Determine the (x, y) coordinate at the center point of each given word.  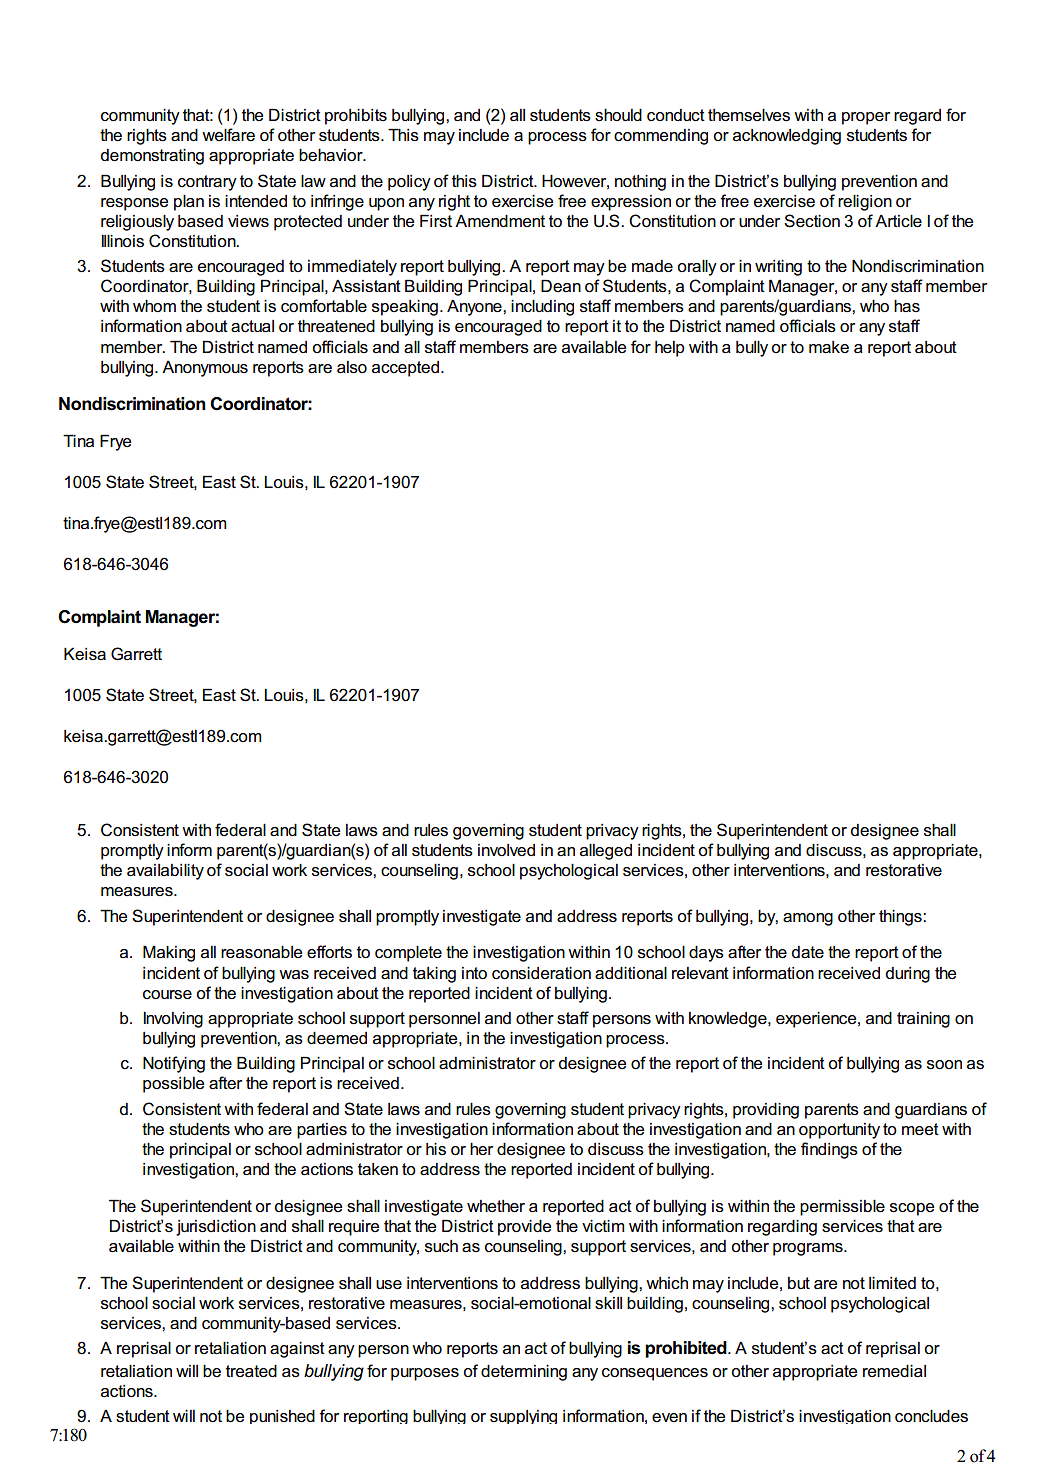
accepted (405, 369)
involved (506, 850)
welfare (228, 135)
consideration (541, 973)
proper (866, 118)
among (808, 919)
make (829, 347)
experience (817, 1020)
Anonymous (205, 369)
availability (165, 872)
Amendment (500, 221)
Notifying (174, 1064)
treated (251, 1371)
